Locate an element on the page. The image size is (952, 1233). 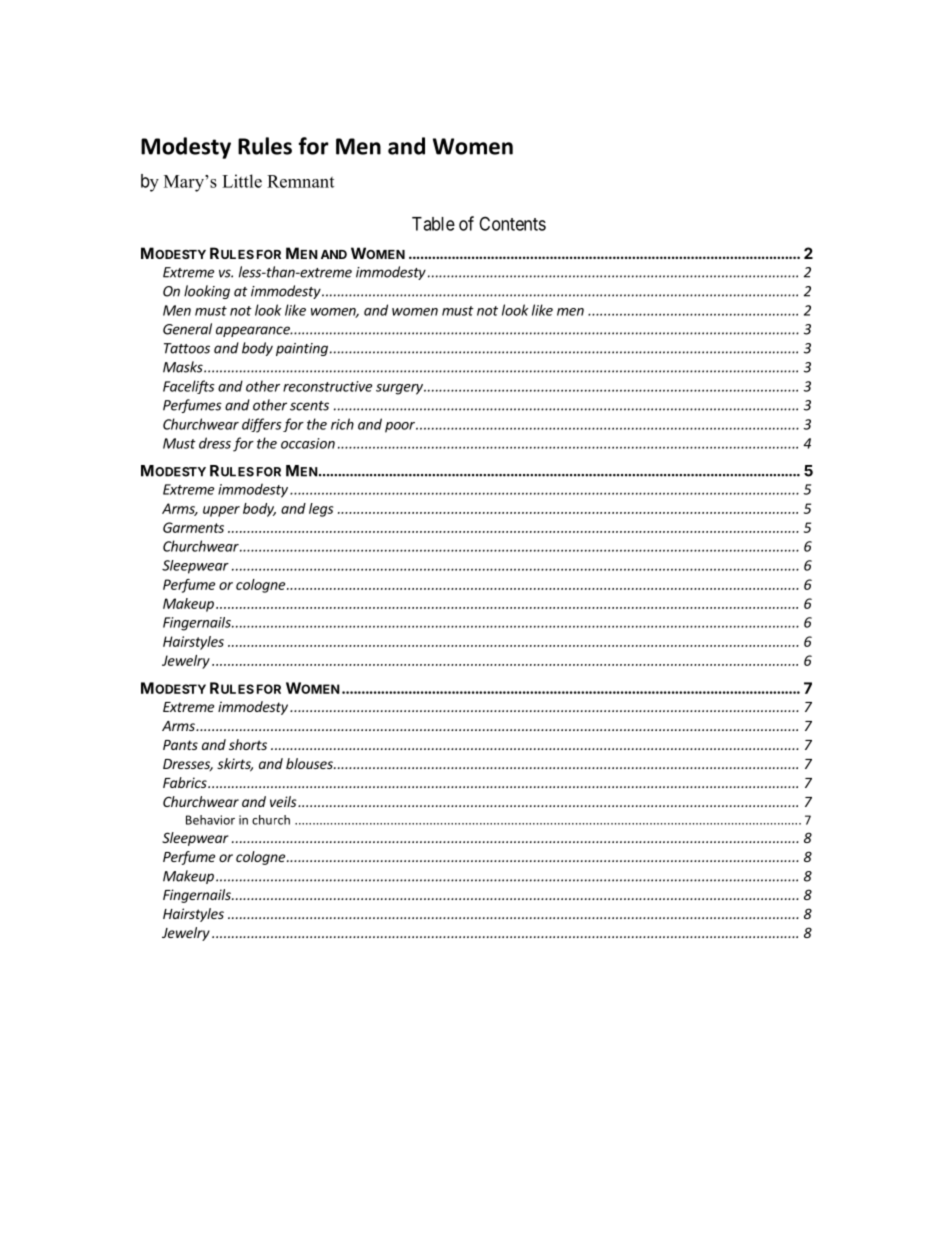
legs is located at coordinates (321, 510).
